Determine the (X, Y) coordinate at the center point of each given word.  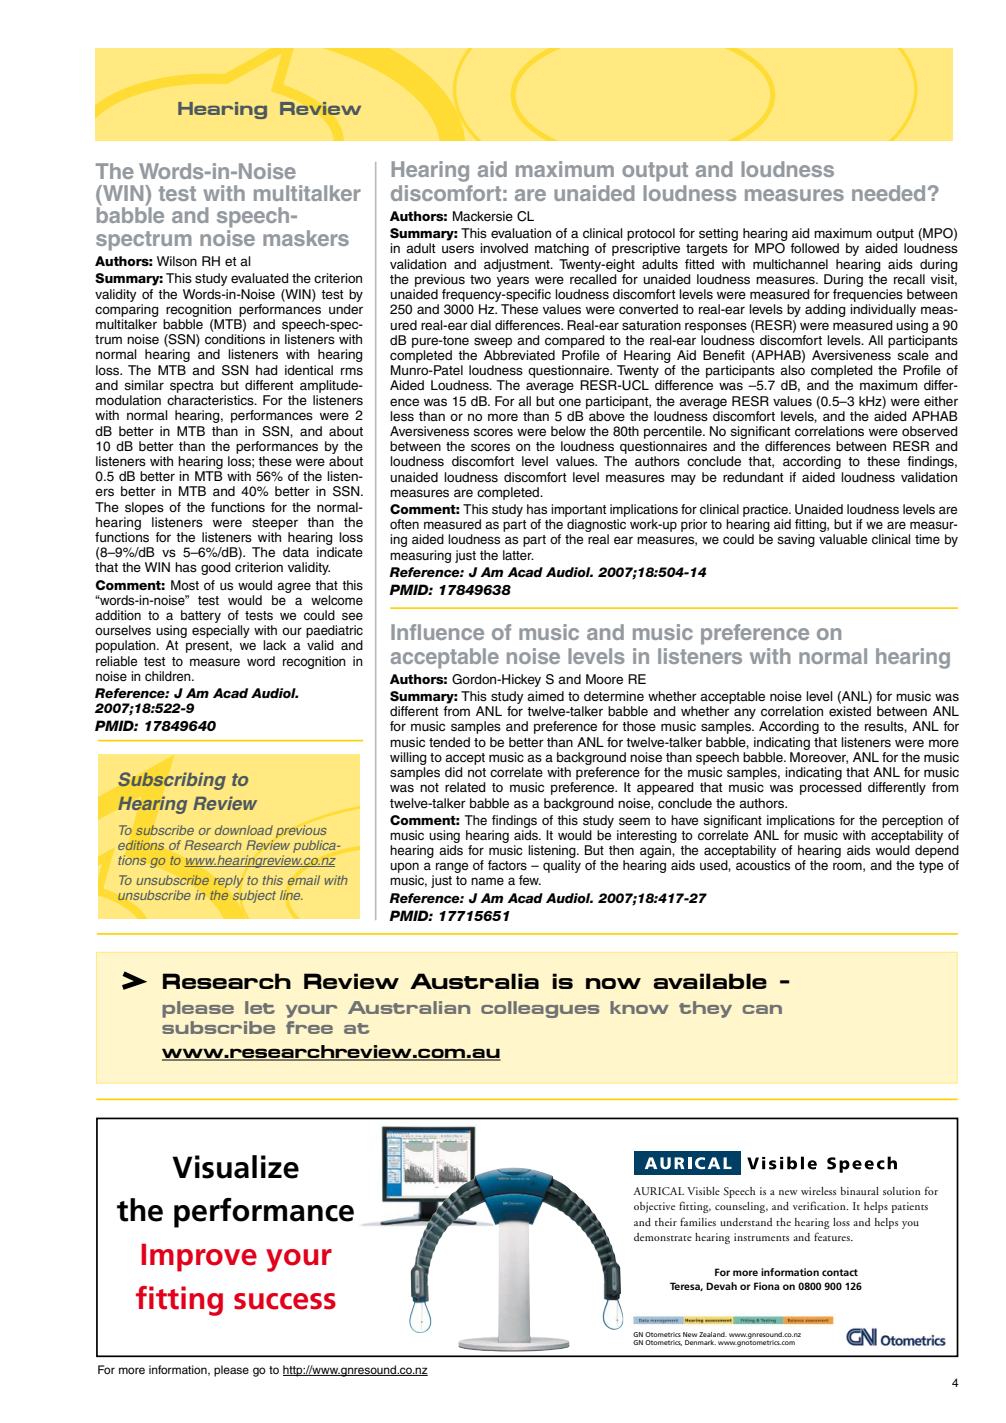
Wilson (177, 261)
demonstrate (663, 1237)
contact (840, 1272)
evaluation (521, 233)
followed (814, 248)
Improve (199, 1258)
